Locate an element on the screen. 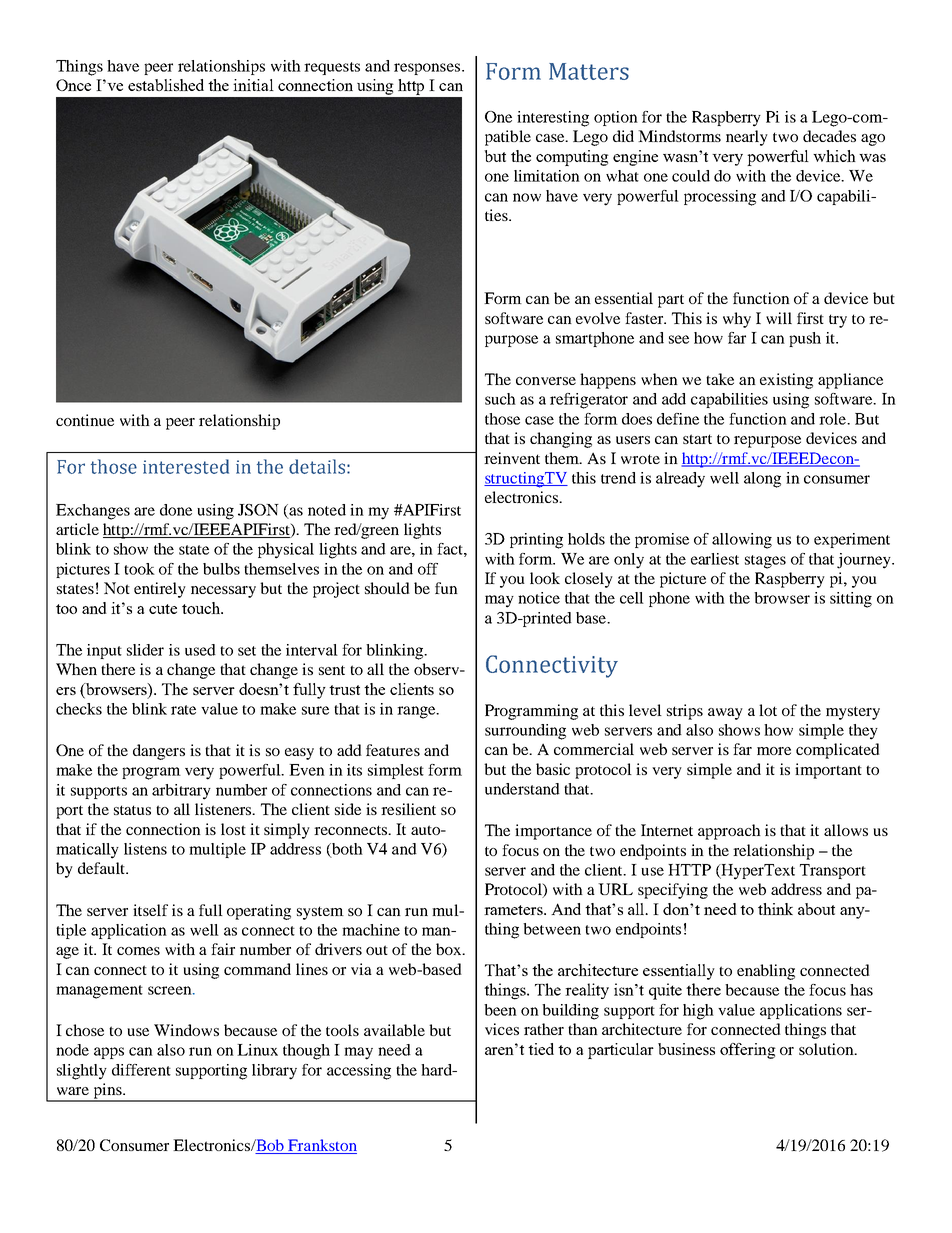 The height and width of the screenshot is (1233, 952). responses is located at coordinates (427, 69).
